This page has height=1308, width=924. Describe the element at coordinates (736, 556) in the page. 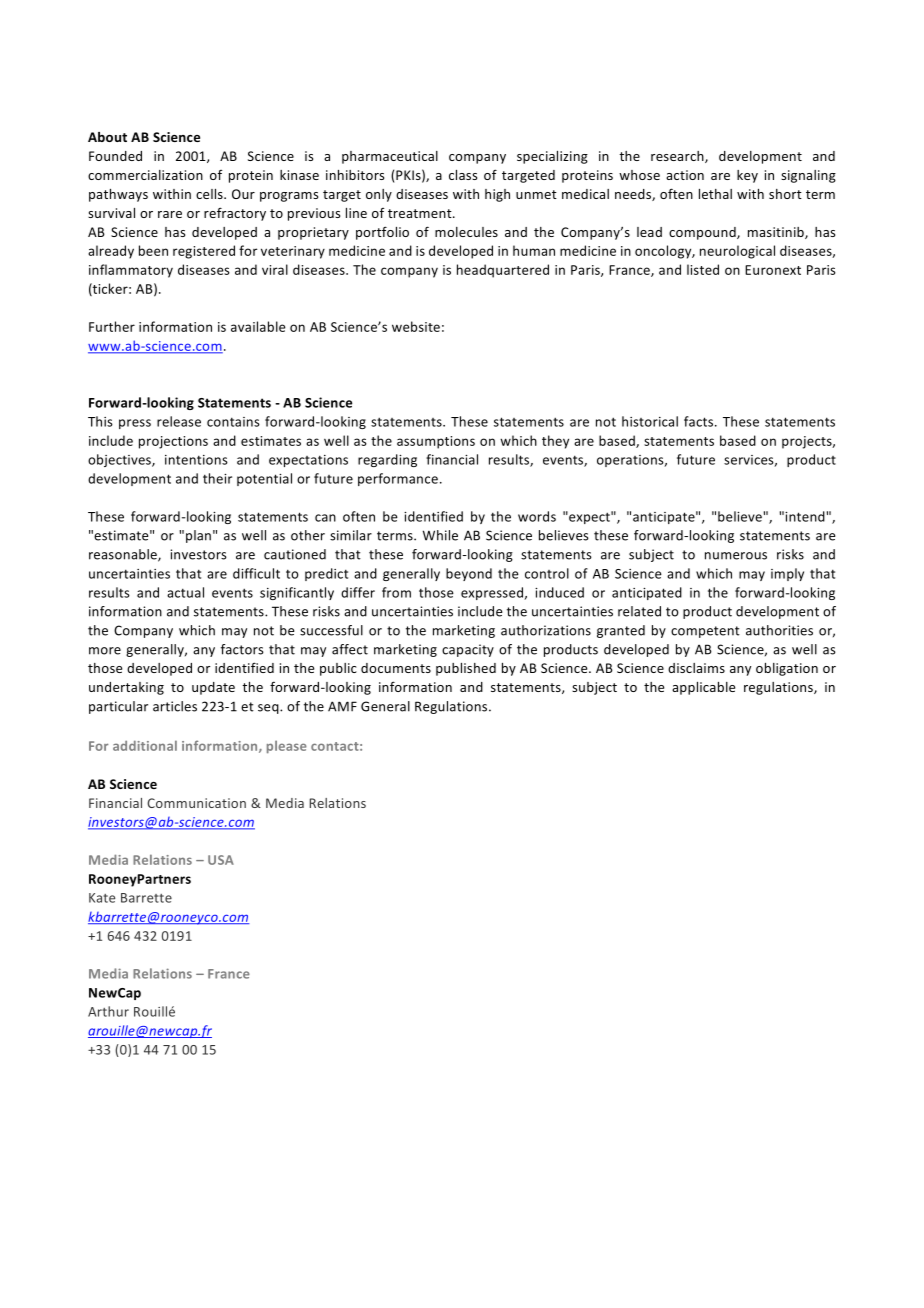

I see `numerous` at that location.
